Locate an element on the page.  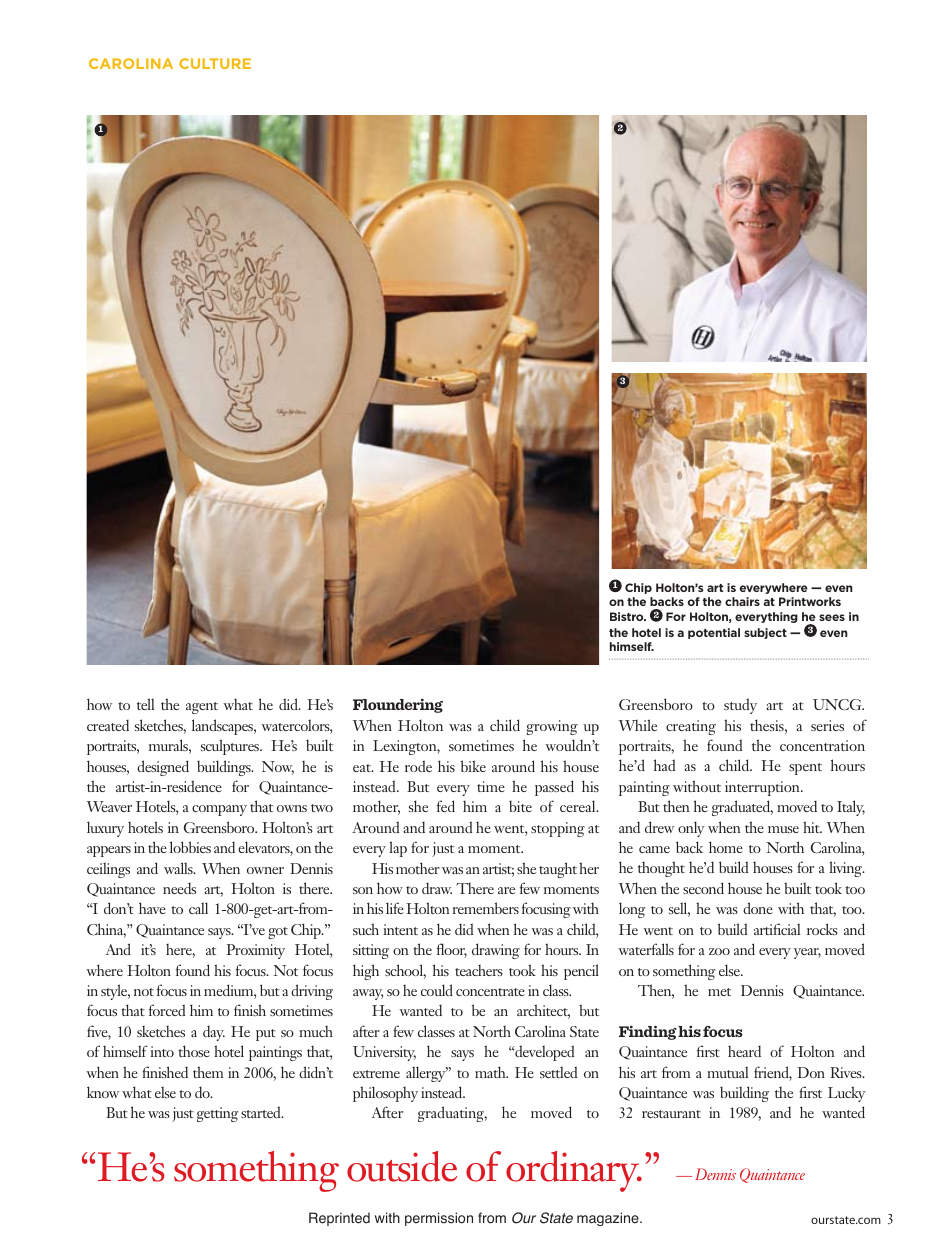
culture is located at coordinates (215, 63).
